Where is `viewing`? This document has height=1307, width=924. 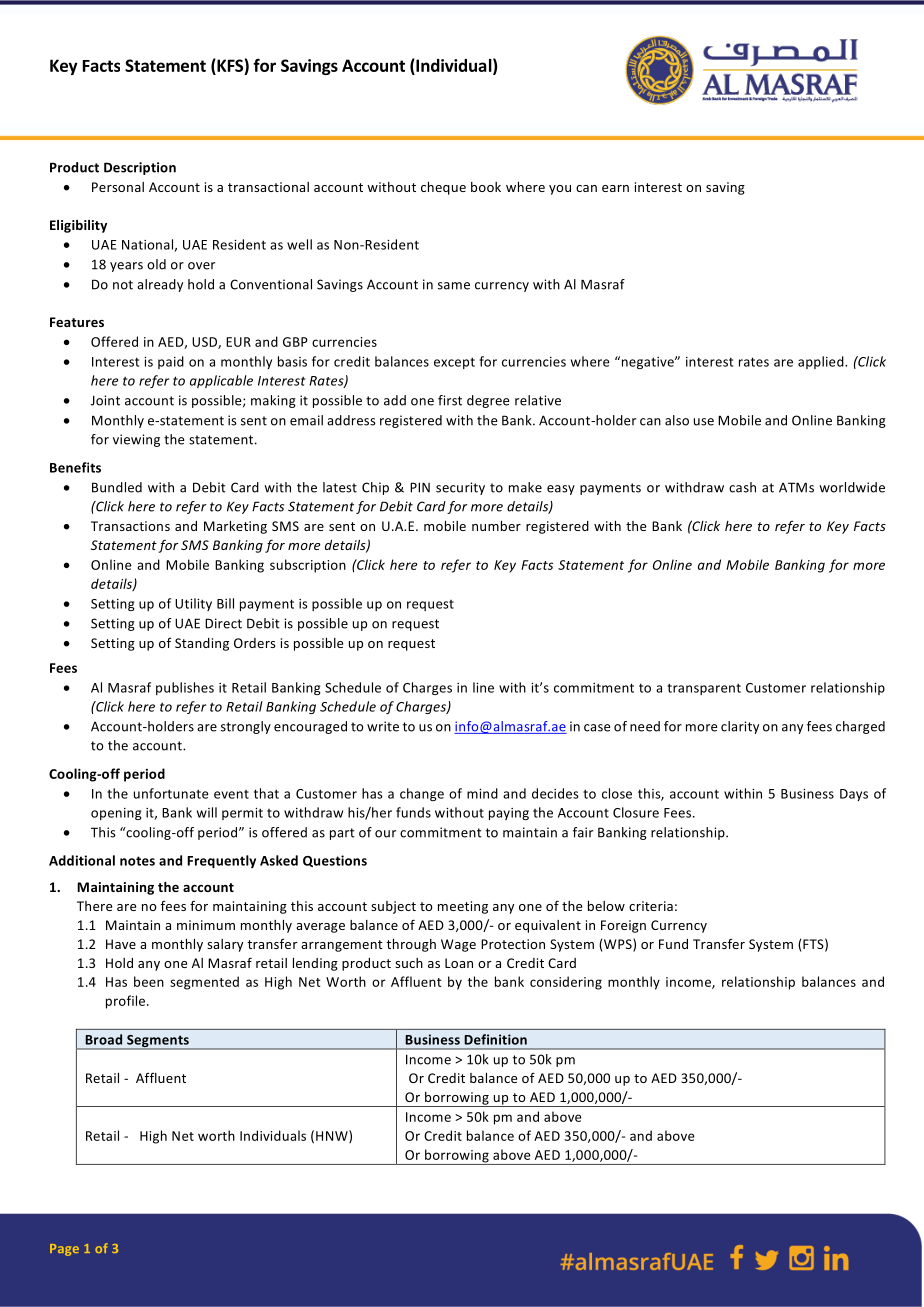
viewing is located at coordinates (136, 440).
